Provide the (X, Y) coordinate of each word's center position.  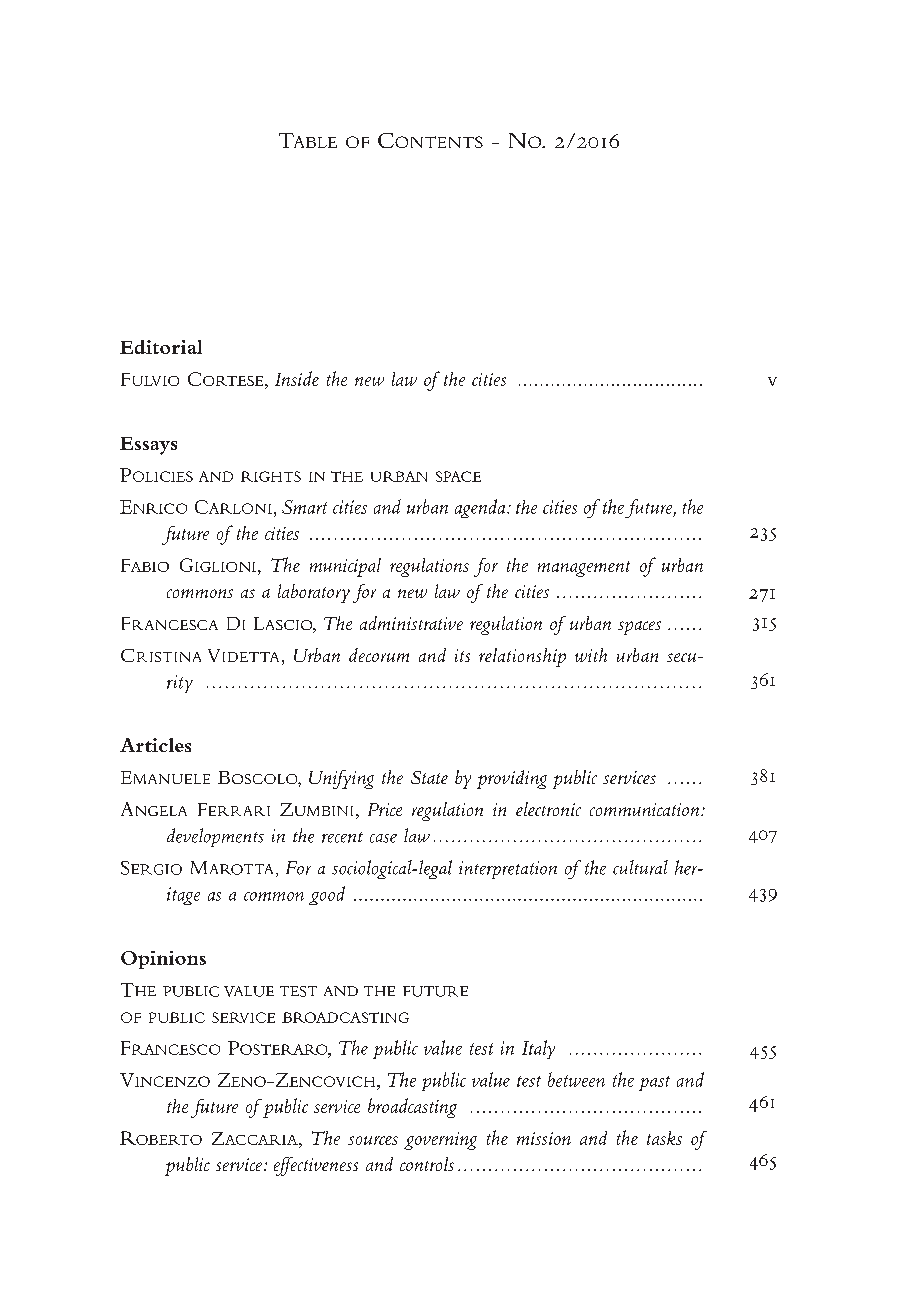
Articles (155, 745)
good (327, 895)
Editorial (161, 347)
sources (373, 1140)
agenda (481, 508)
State (429, 777)
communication (646, 809)
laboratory (314, 593)
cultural (640, 867)
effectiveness (316, 1166)
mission (544, 1138)
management (584, 569)
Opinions (163, 960)
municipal (345, 567)
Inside (297, 378)
